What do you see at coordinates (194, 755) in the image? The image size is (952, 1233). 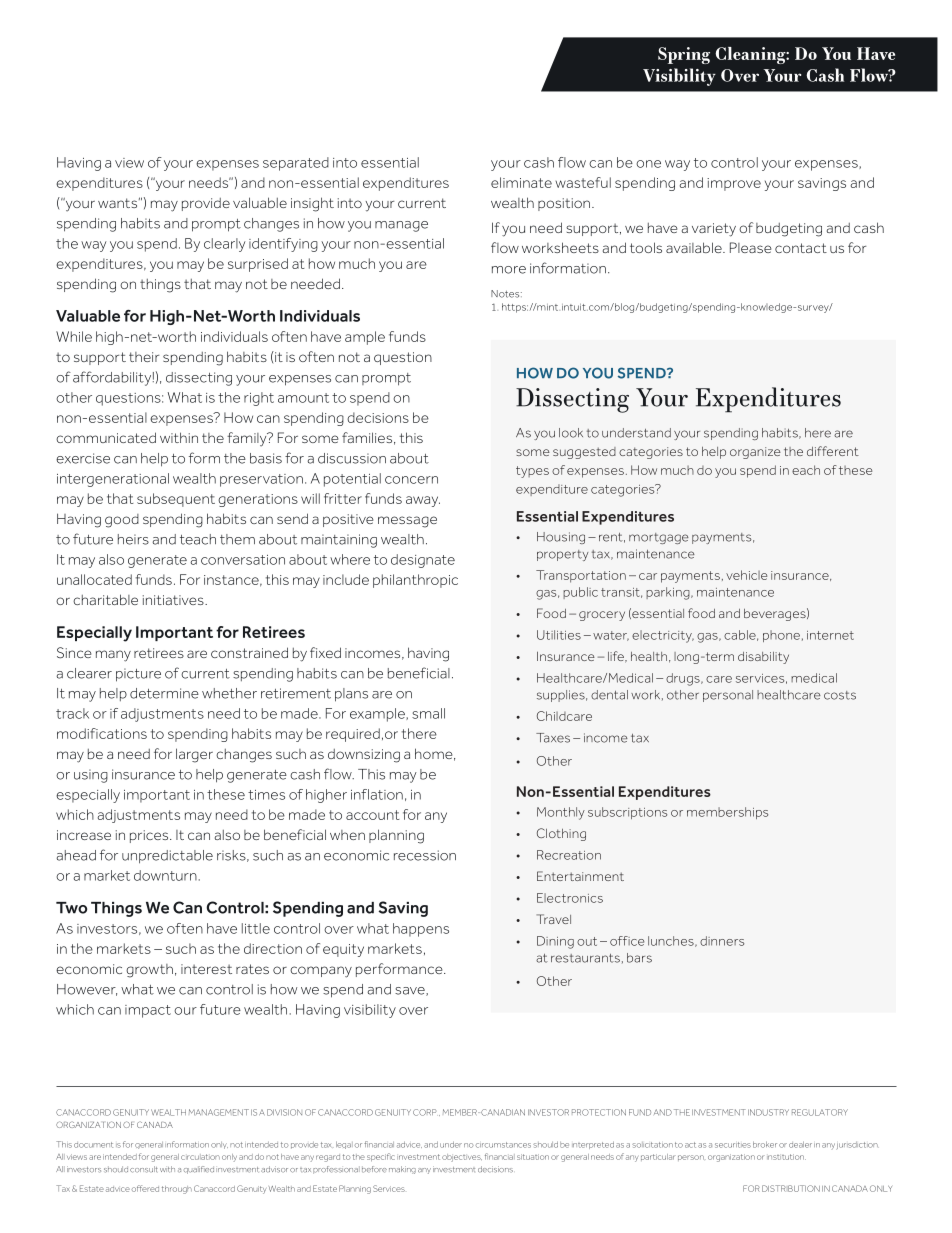 I see `larger` at bounding box center [194, 755].
